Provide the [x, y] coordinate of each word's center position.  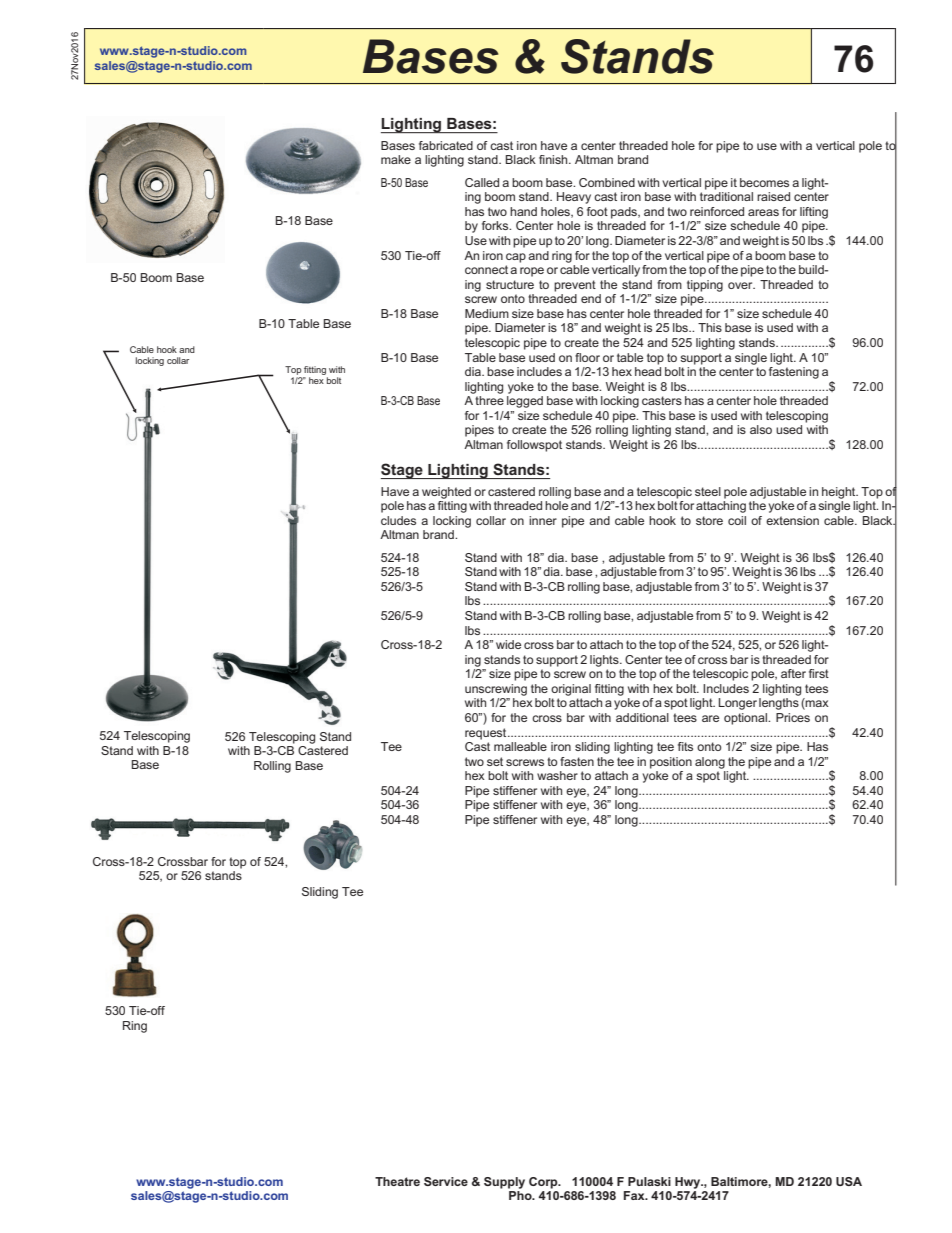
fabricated [446, 145]
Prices [793, 717]
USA [849, 1181]
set [495, 761]
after [793, 673]
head [648, 371]
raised [773, 196]
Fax [635, 1195]
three [489, 400]
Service [446, 1181]
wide [508, 644]
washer [557, 775]
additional [642, 717]
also [761, 429]
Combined [607, 182]
